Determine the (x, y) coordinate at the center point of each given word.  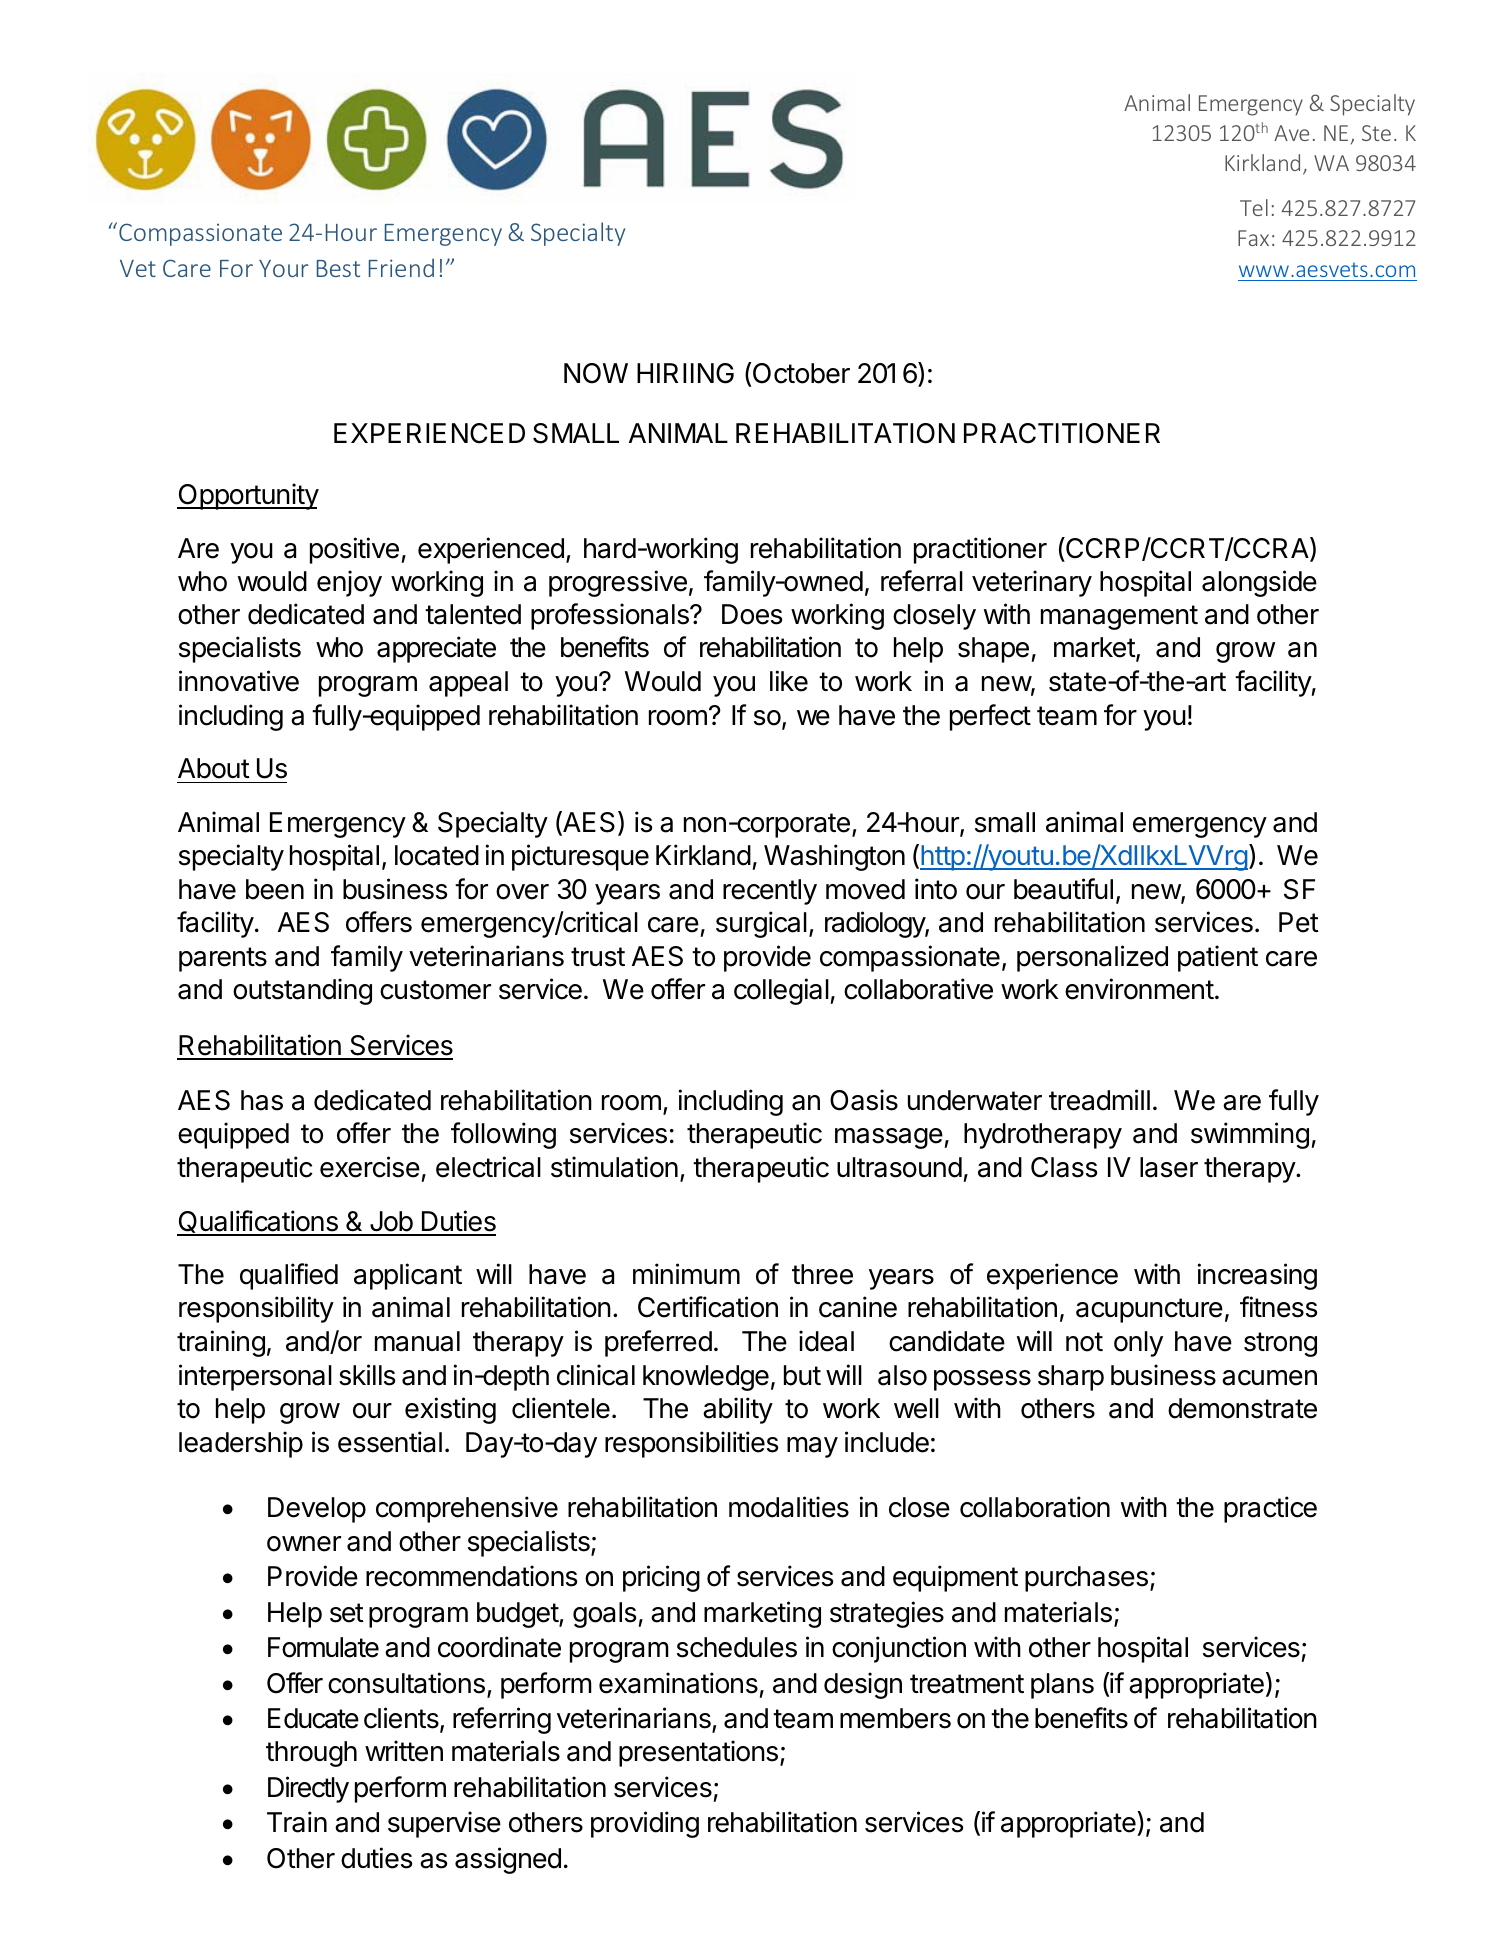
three (822, 1274)
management (1119, 617)
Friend (401, 267)
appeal (468, 684)
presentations (698, 1753)
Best (338, 268)
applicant (408, 1276)
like (789, 681)
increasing (1257, 1276)
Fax (1253, 238)
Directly (308, 1789)
